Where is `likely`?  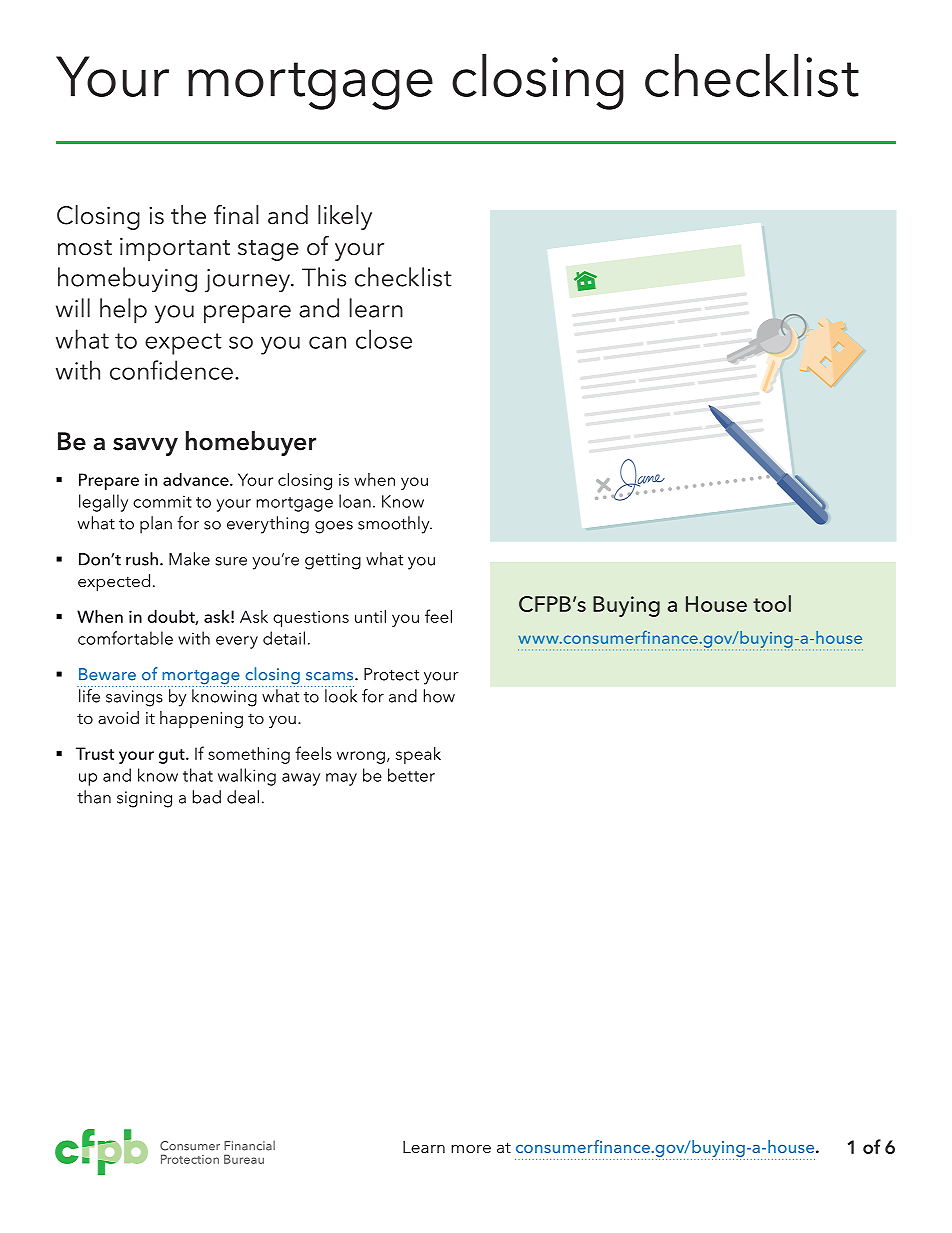 likely is located at coordinates (345, 217).
